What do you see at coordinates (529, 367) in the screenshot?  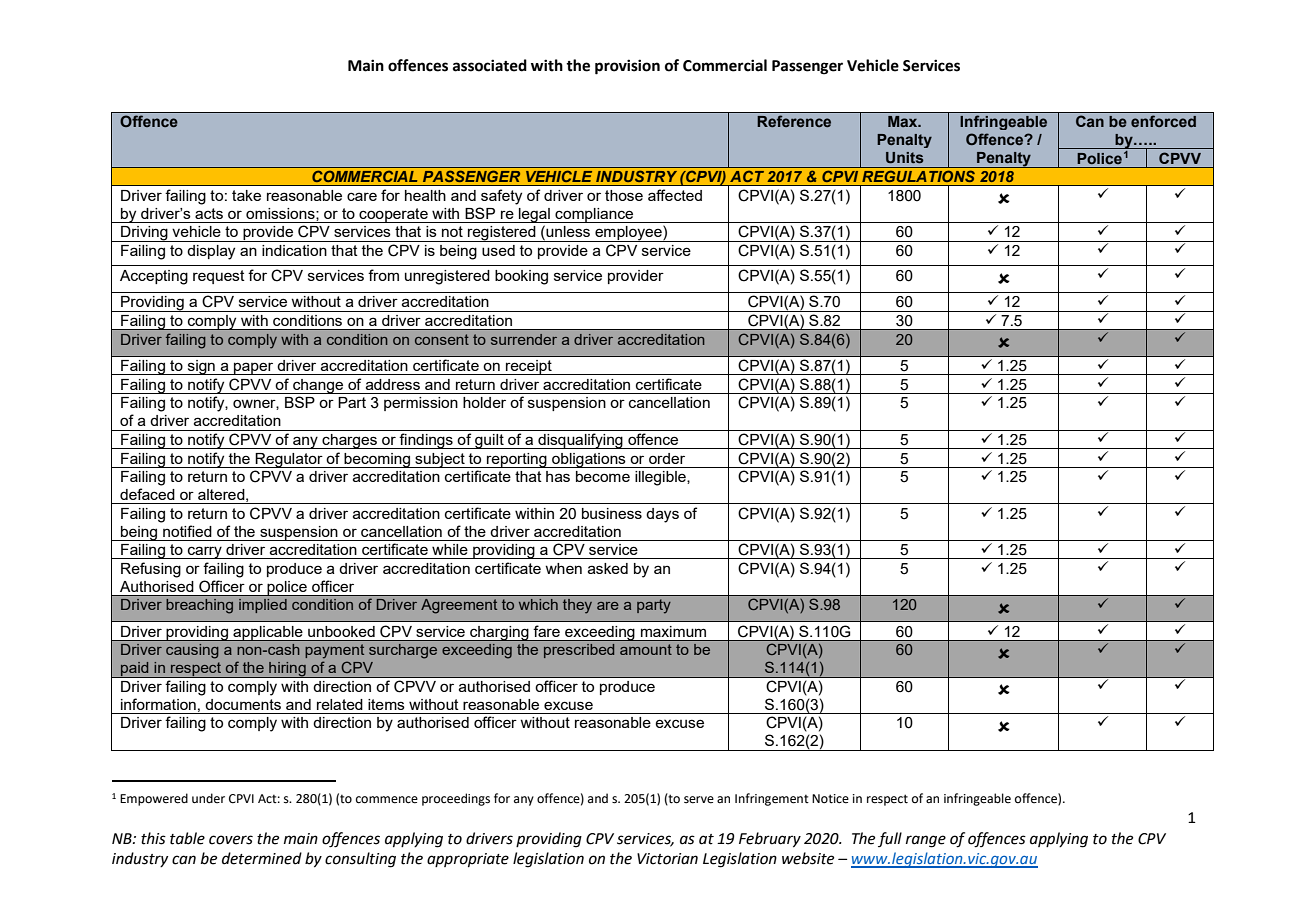 I see `receipt` at bounding box center [529, 367].
